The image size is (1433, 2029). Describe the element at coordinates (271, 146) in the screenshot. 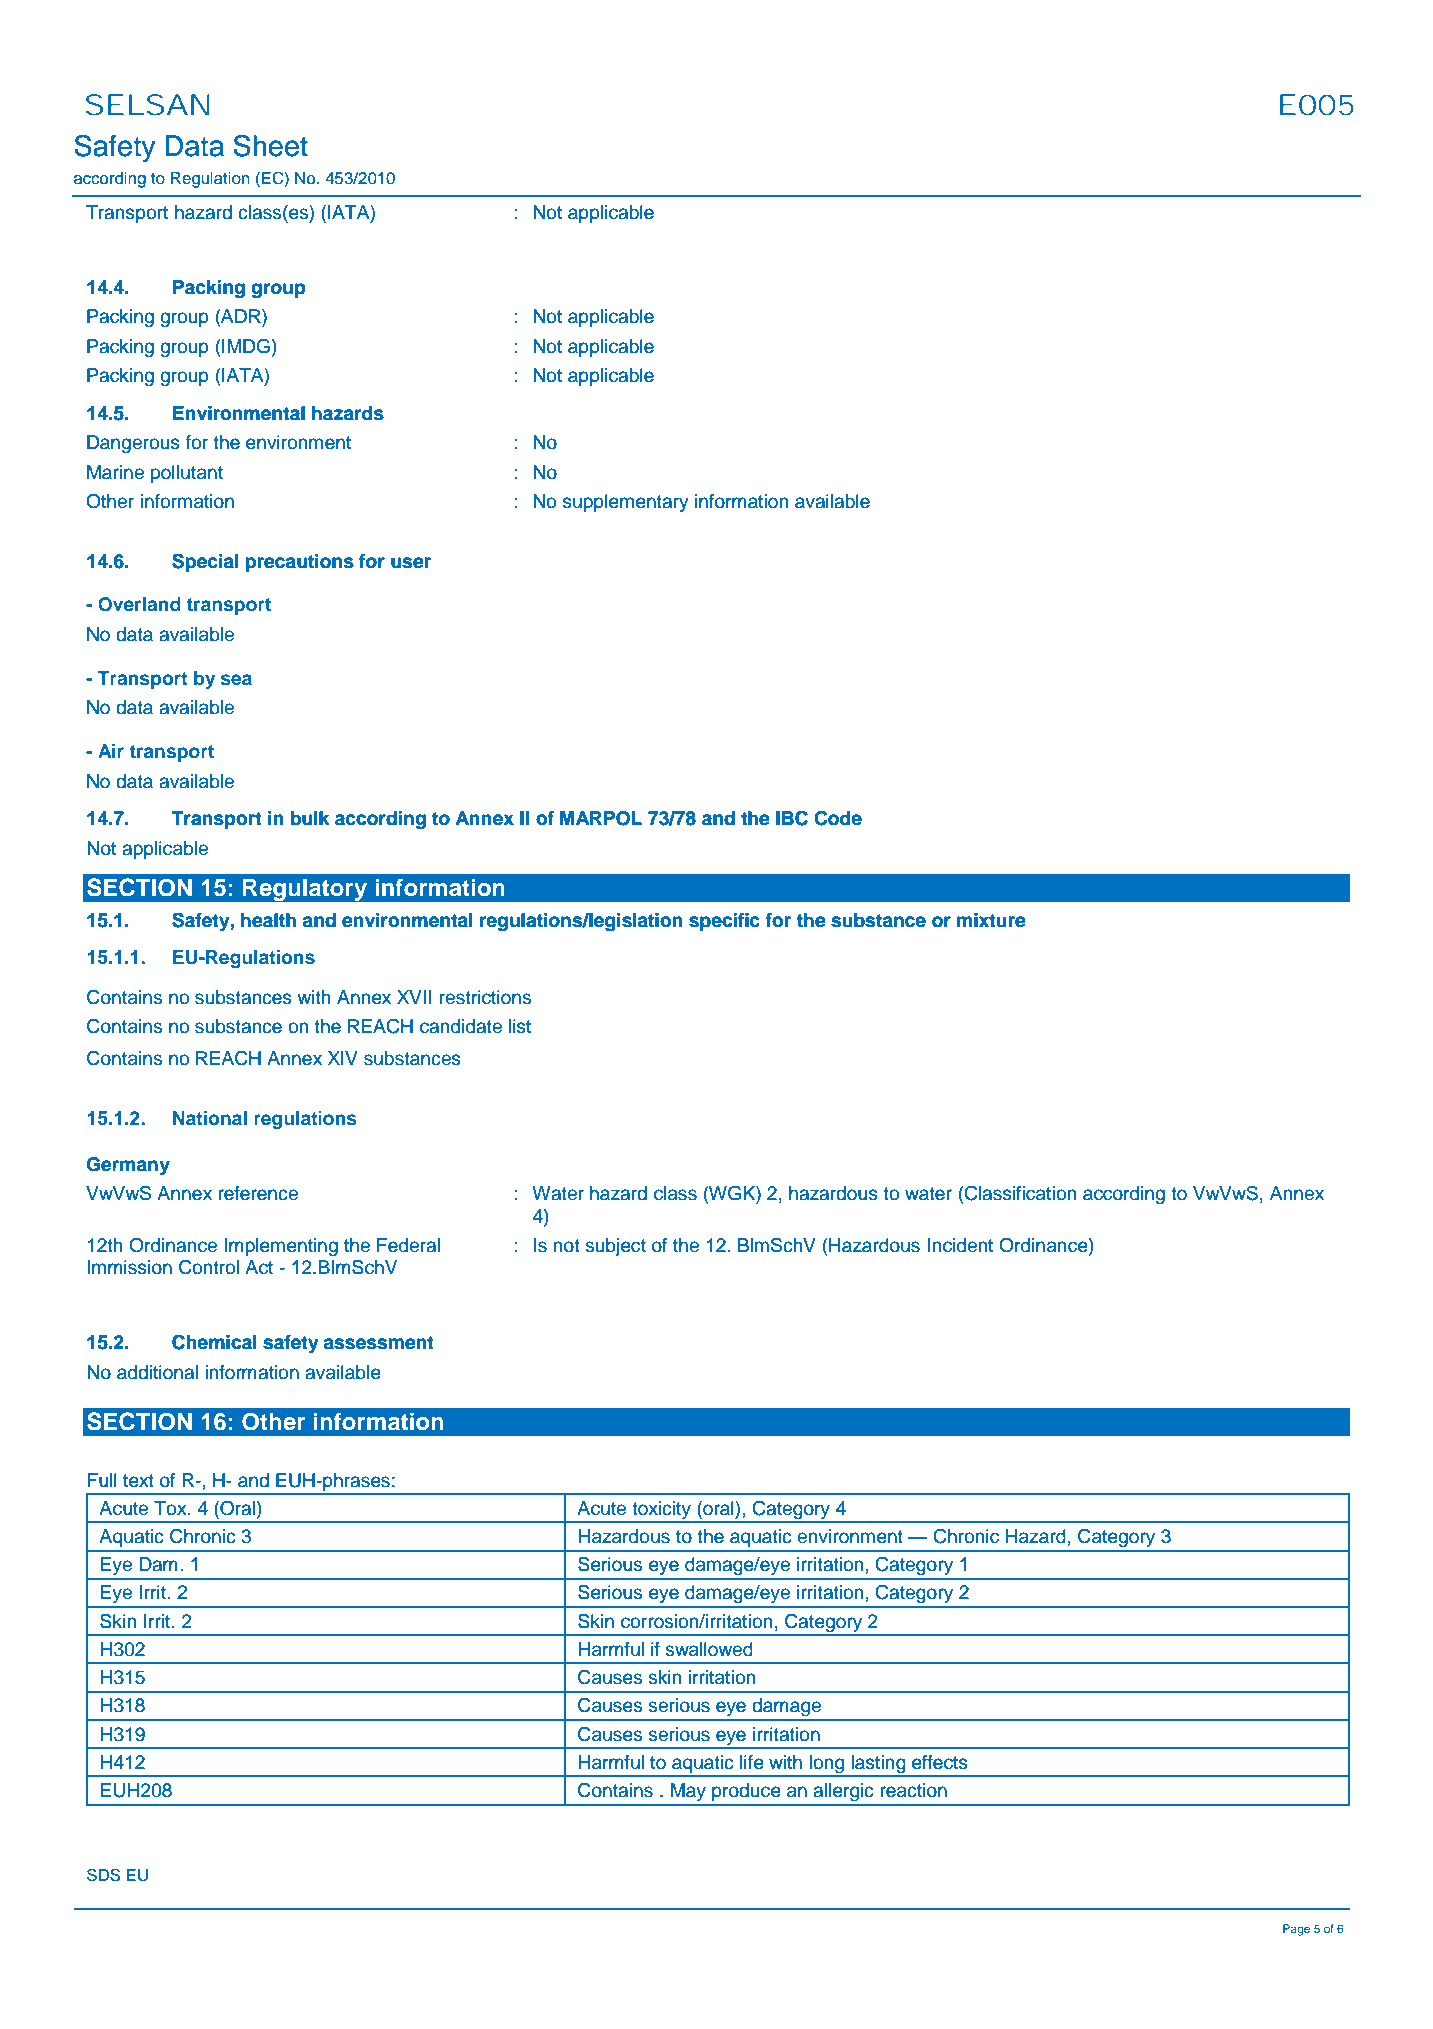

I see `Sheet` at that location.
